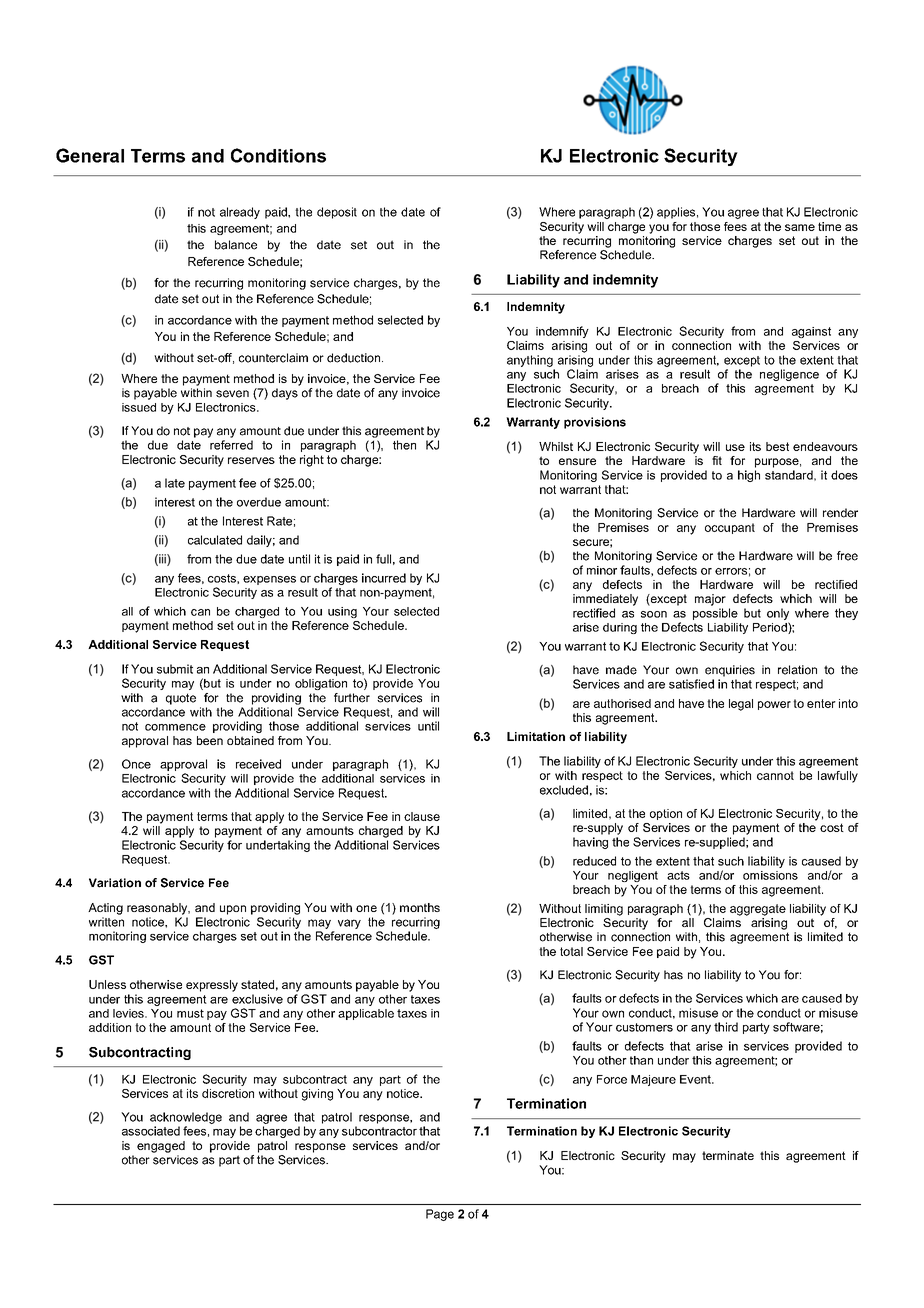 This image has width=924, height=1308. What do you see at coordinates (181, 699) in the image?
I see `quote` at bounding box center [181, 699].
